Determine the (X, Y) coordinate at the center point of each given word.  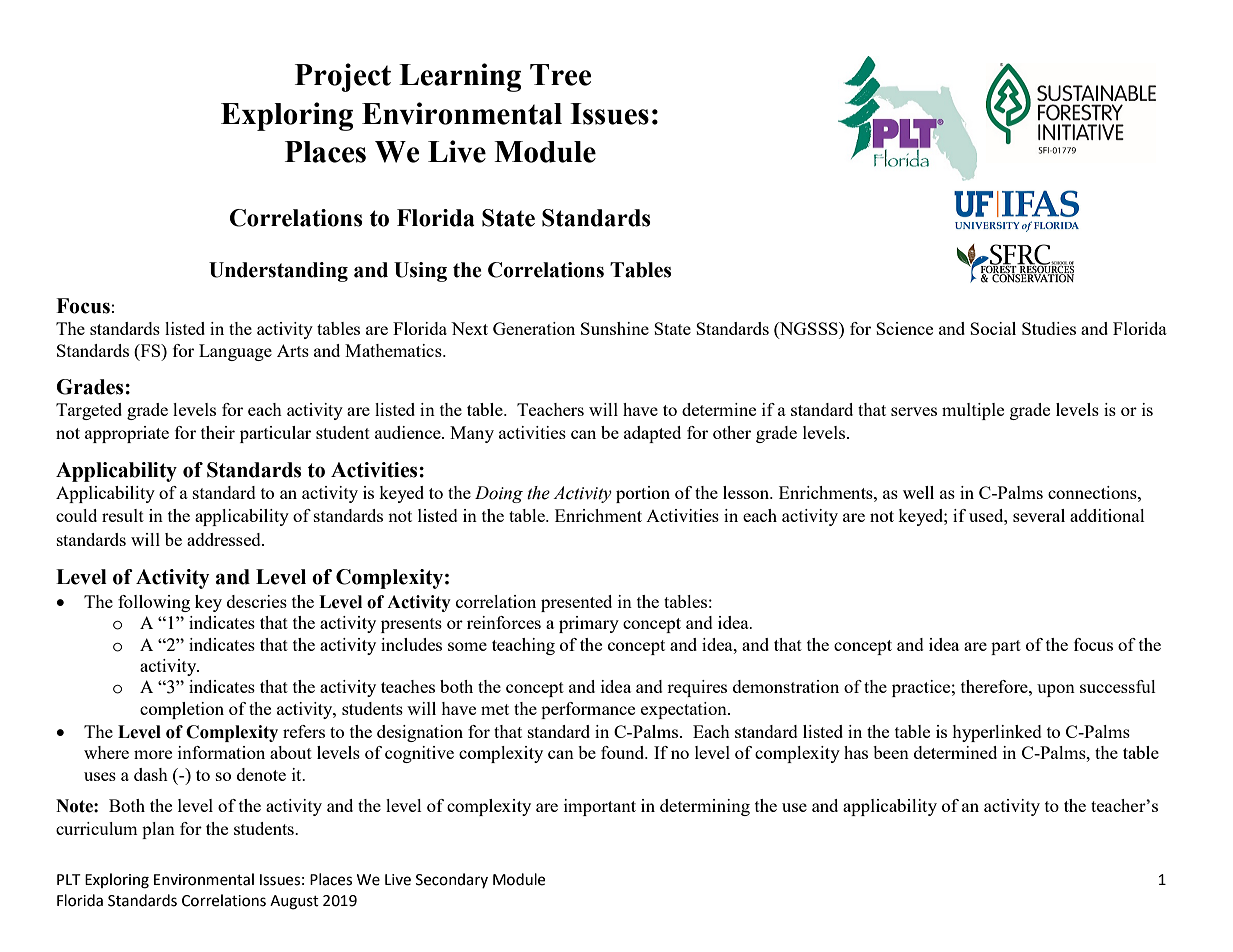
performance (588, 710)
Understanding (278, 272)
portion (643, 494)
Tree (560, 75)
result (123, 515)
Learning (460, 77)
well (918, 492)
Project (343, 77)
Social (993, 328)
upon (1056, 690)
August (294, 902)
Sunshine (615, 328)
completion (182, 710)
